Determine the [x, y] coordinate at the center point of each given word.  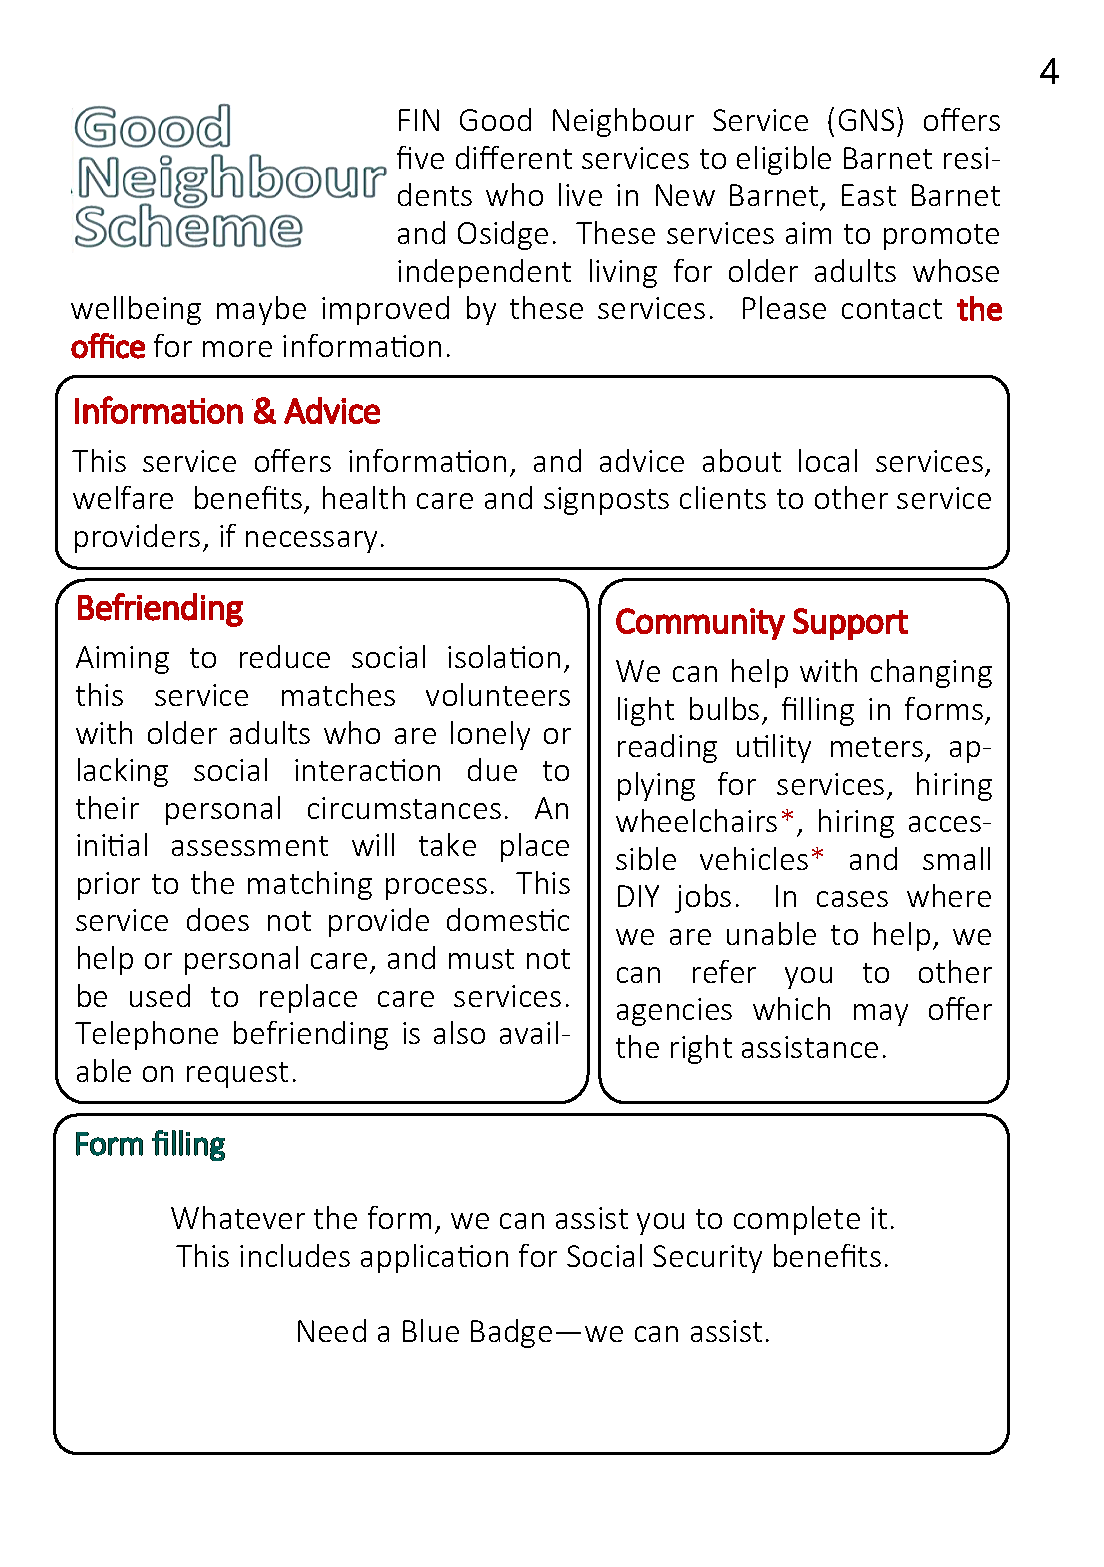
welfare [123, 497]
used [160, 995]
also [459, 1032]
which [791, 1008]
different [514, 157]
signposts [606, 501]
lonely [490, 735]
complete [797, 1220]
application [434, 1258]
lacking [123, 772]
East [869, 195]
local [828, 460]
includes [295, 1255]
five [420, 157]
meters [877, 747]
